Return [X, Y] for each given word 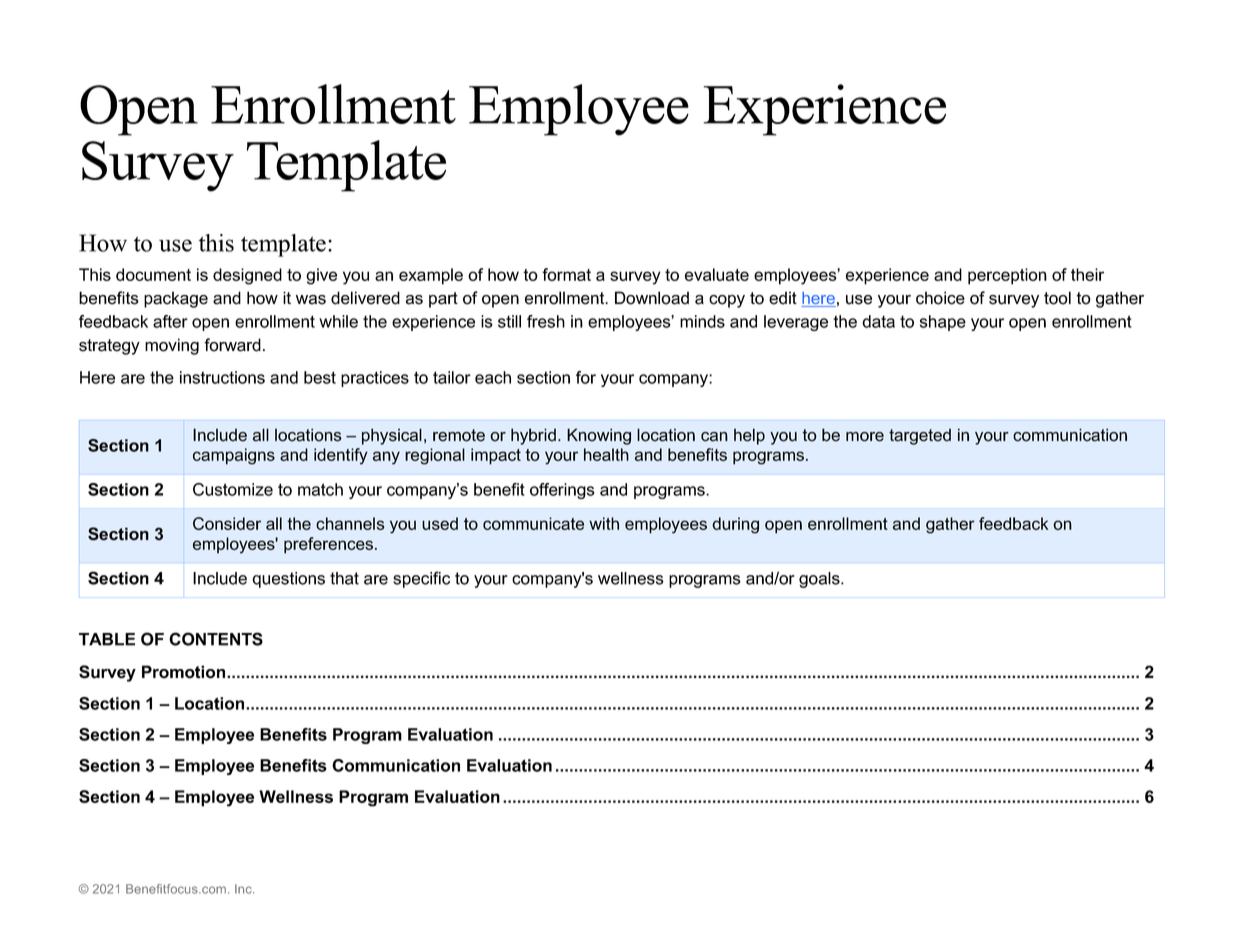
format [566, 274]
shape [943, 323]
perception [1007, 276]
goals [820, 580]
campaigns [234, 456]
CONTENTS [216, 639]
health [606, 454]
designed [247, 276]
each [493, 377]
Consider [227, 523]
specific [421, 579]
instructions [222, 377]
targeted [920, 437]
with [604, 523]
